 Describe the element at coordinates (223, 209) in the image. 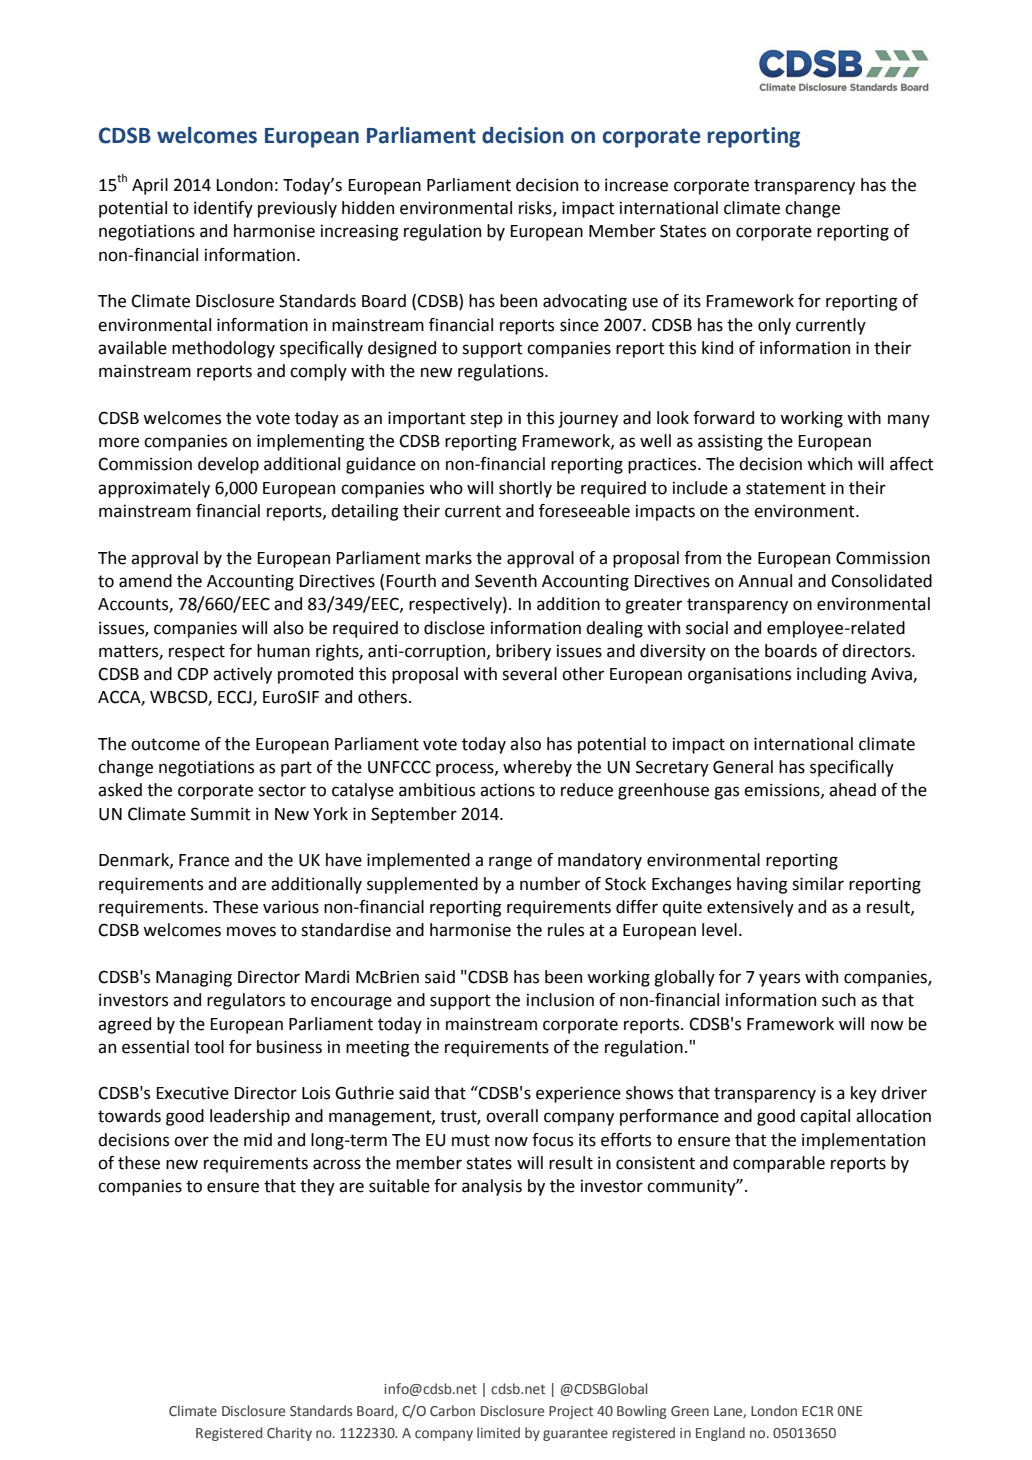

I see `identify` at that location.
